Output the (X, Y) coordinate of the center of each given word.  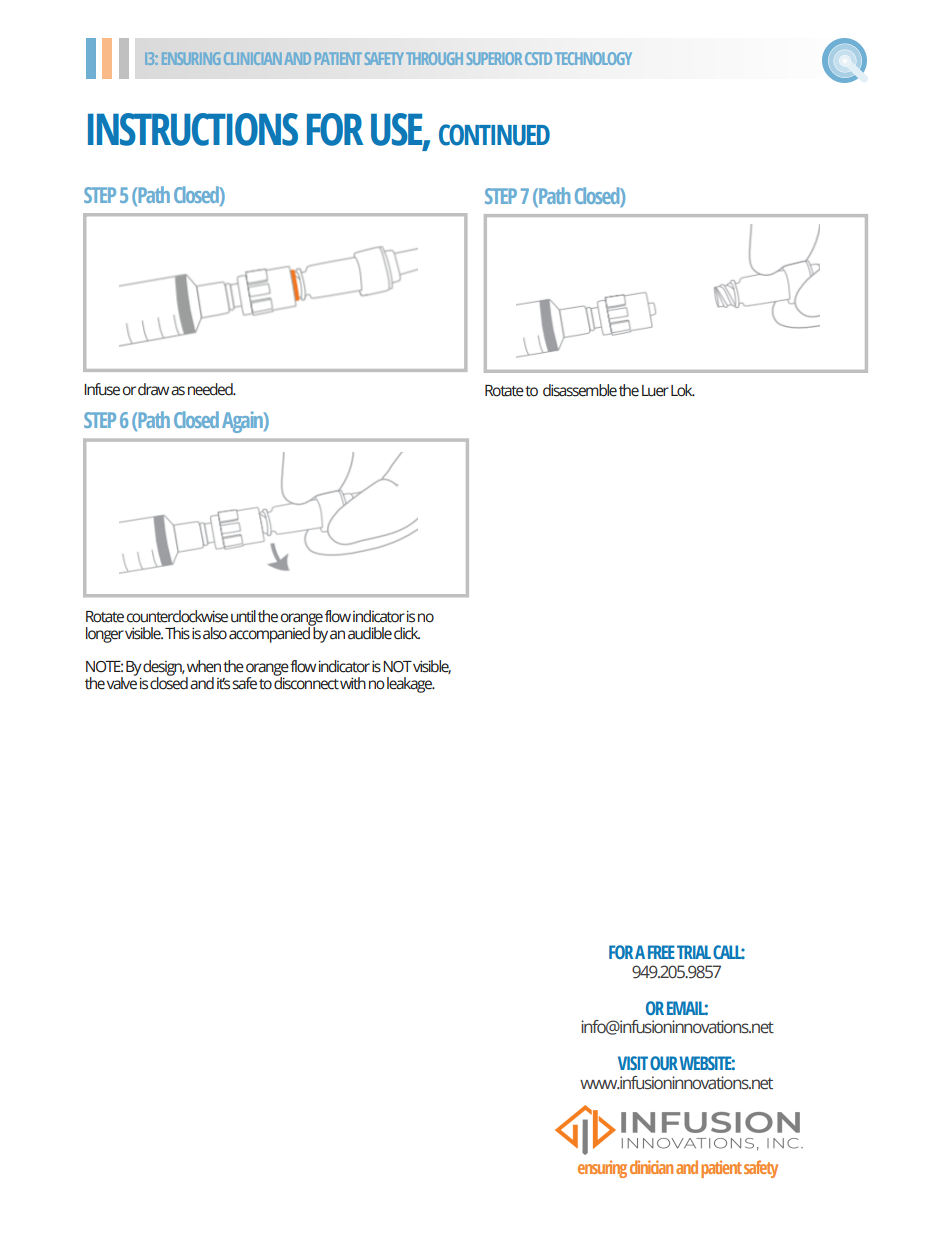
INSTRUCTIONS (193, 129)
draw (153, 389)
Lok (683, 390)
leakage (411, 685)
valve (122, 682)
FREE (661, 952)
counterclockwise (177, 616)
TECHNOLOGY (593, 58)
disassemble (580, 390)
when (204, 666)
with (353, 683)
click (407, 633)
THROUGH (434, 58)
